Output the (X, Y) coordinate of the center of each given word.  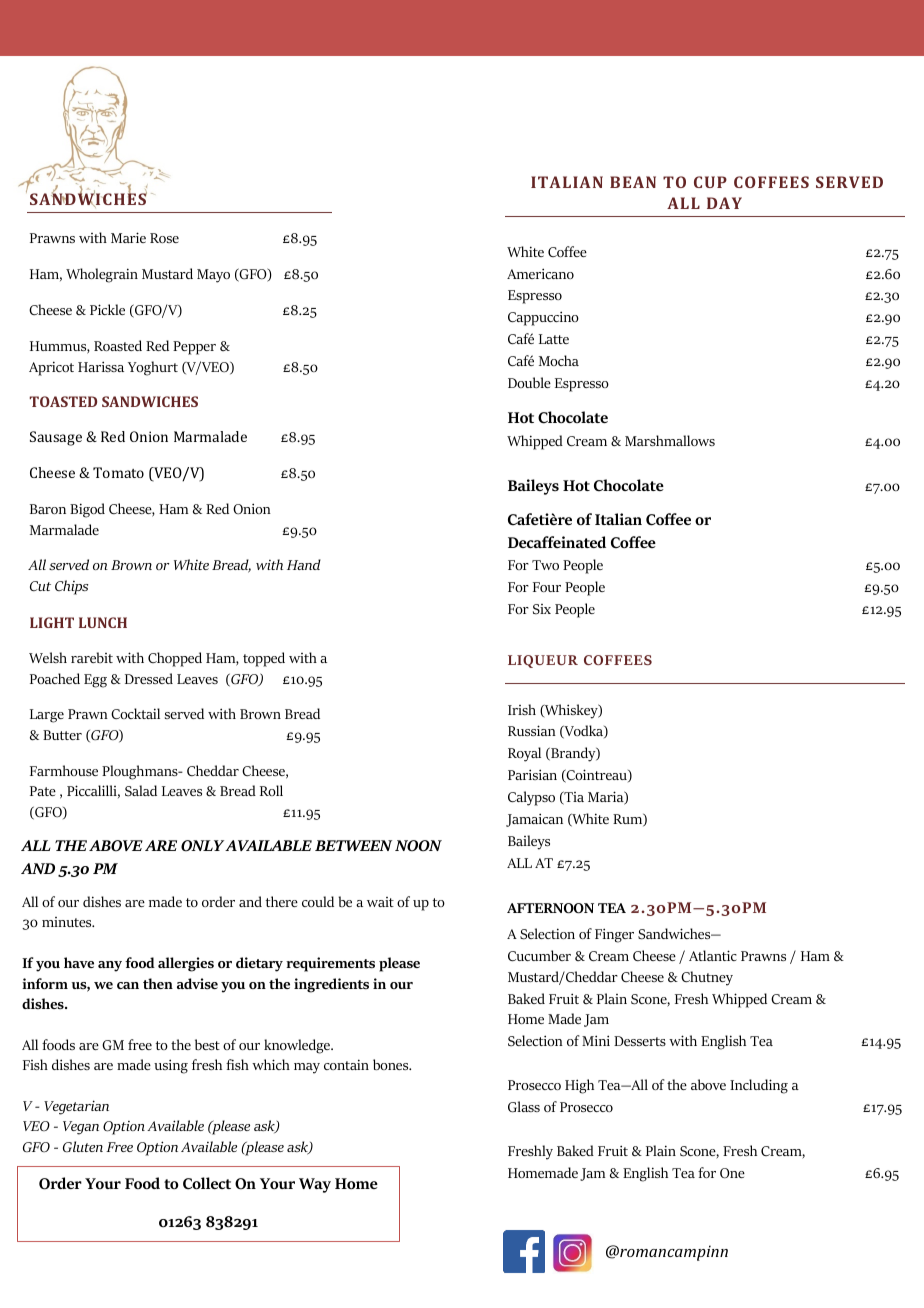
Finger (614, 935)
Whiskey (571, 711)
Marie (128, 237)
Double (529, 382)
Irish (522, 709)
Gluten (83, 1147)
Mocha (559, 360)
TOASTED (63, 401)
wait (380, 902)
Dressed (149, 678)
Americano (540, 273)
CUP (710, 182)
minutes (68, 922)
